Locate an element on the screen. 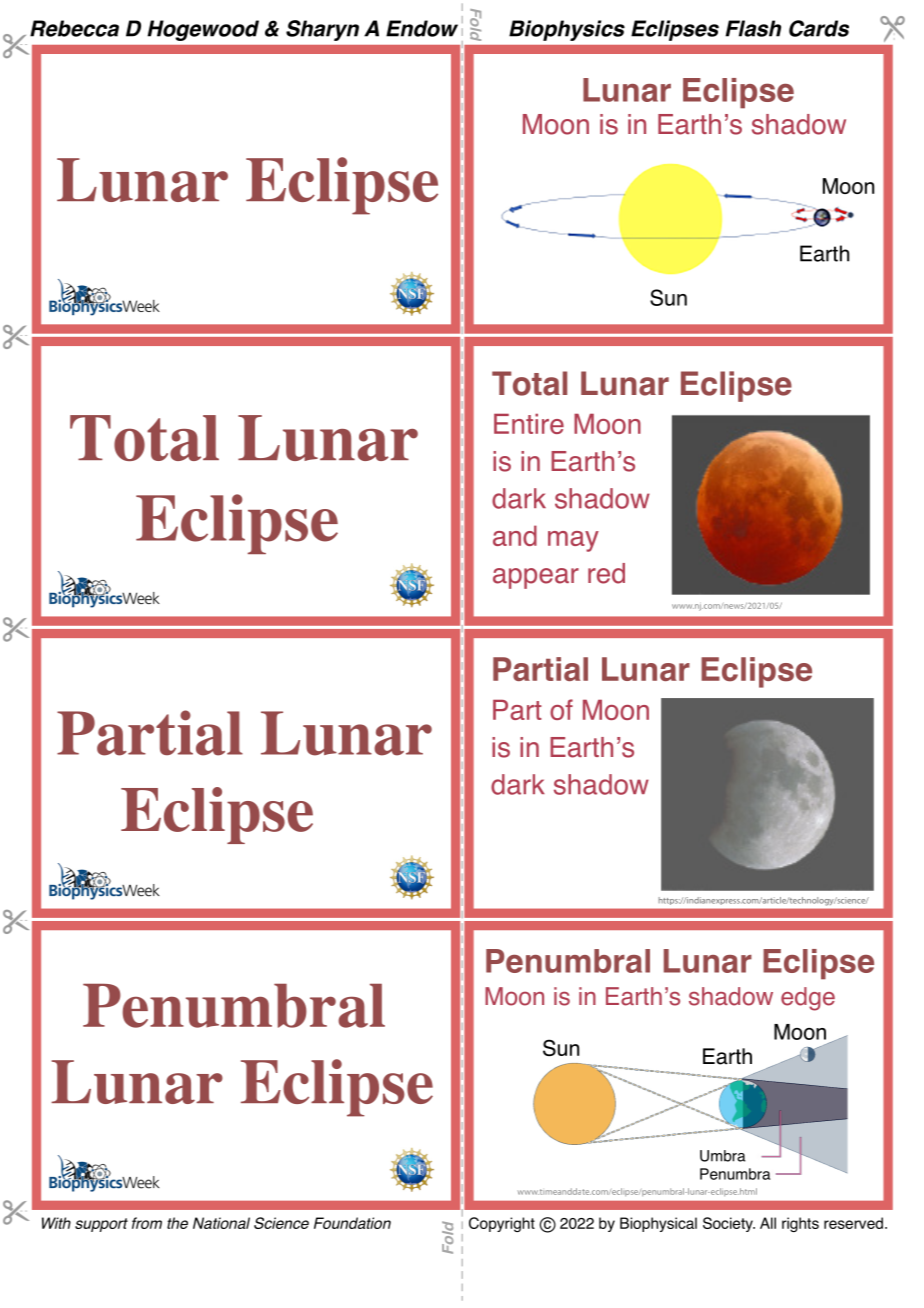 This screenshot has width=924, height=1308. Flash is located at coordinates (753, 28).
